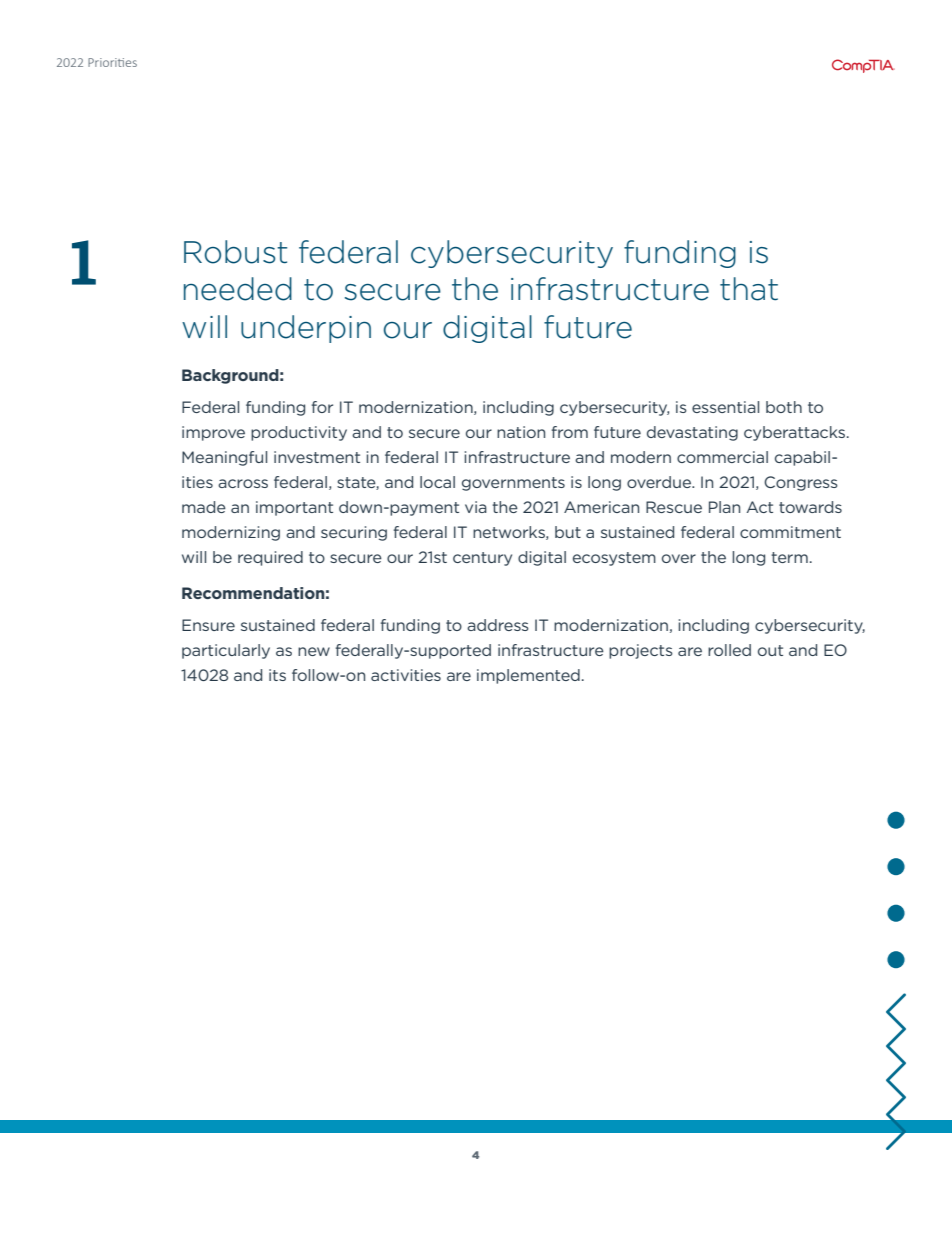 This screenshot has width=952, height=1233. I want to click on implemented, so click(528, 676).
